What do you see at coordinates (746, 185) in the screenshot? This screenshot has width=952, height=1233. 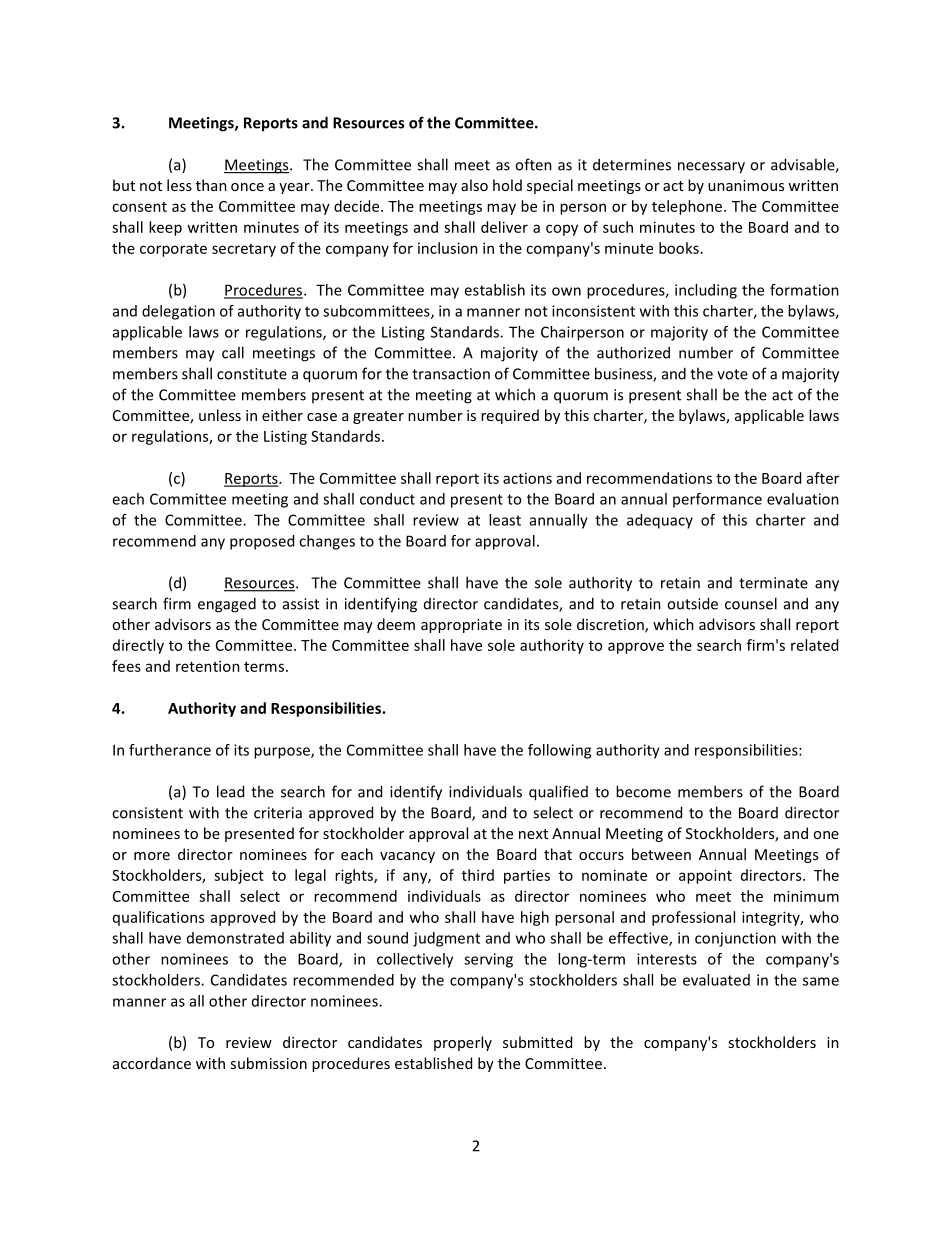 I see `unanimous` at bounding box center [746, 185].
